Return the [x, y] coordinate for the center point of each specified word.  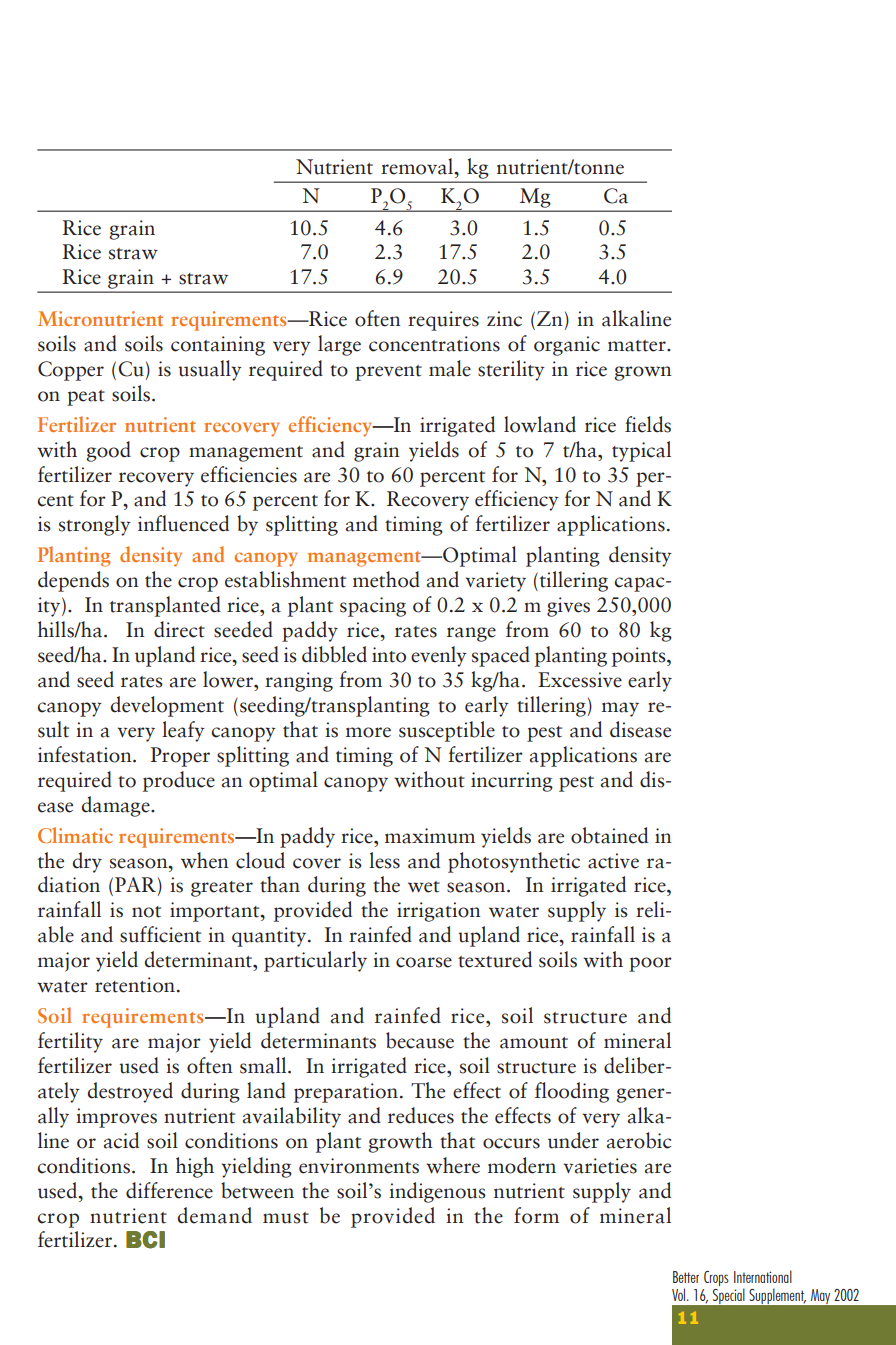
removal [418, 166]
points [640, 657]
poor [650, 964]
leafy [183, 731]
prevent [388, 373]
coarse [424, 962]
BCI [145, 1240]
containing [218, 346]
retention [135, 985]
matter [638, 346]
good [108, 451]
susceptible [447, 731]
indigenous [437, 1192]
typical [641, 451]
